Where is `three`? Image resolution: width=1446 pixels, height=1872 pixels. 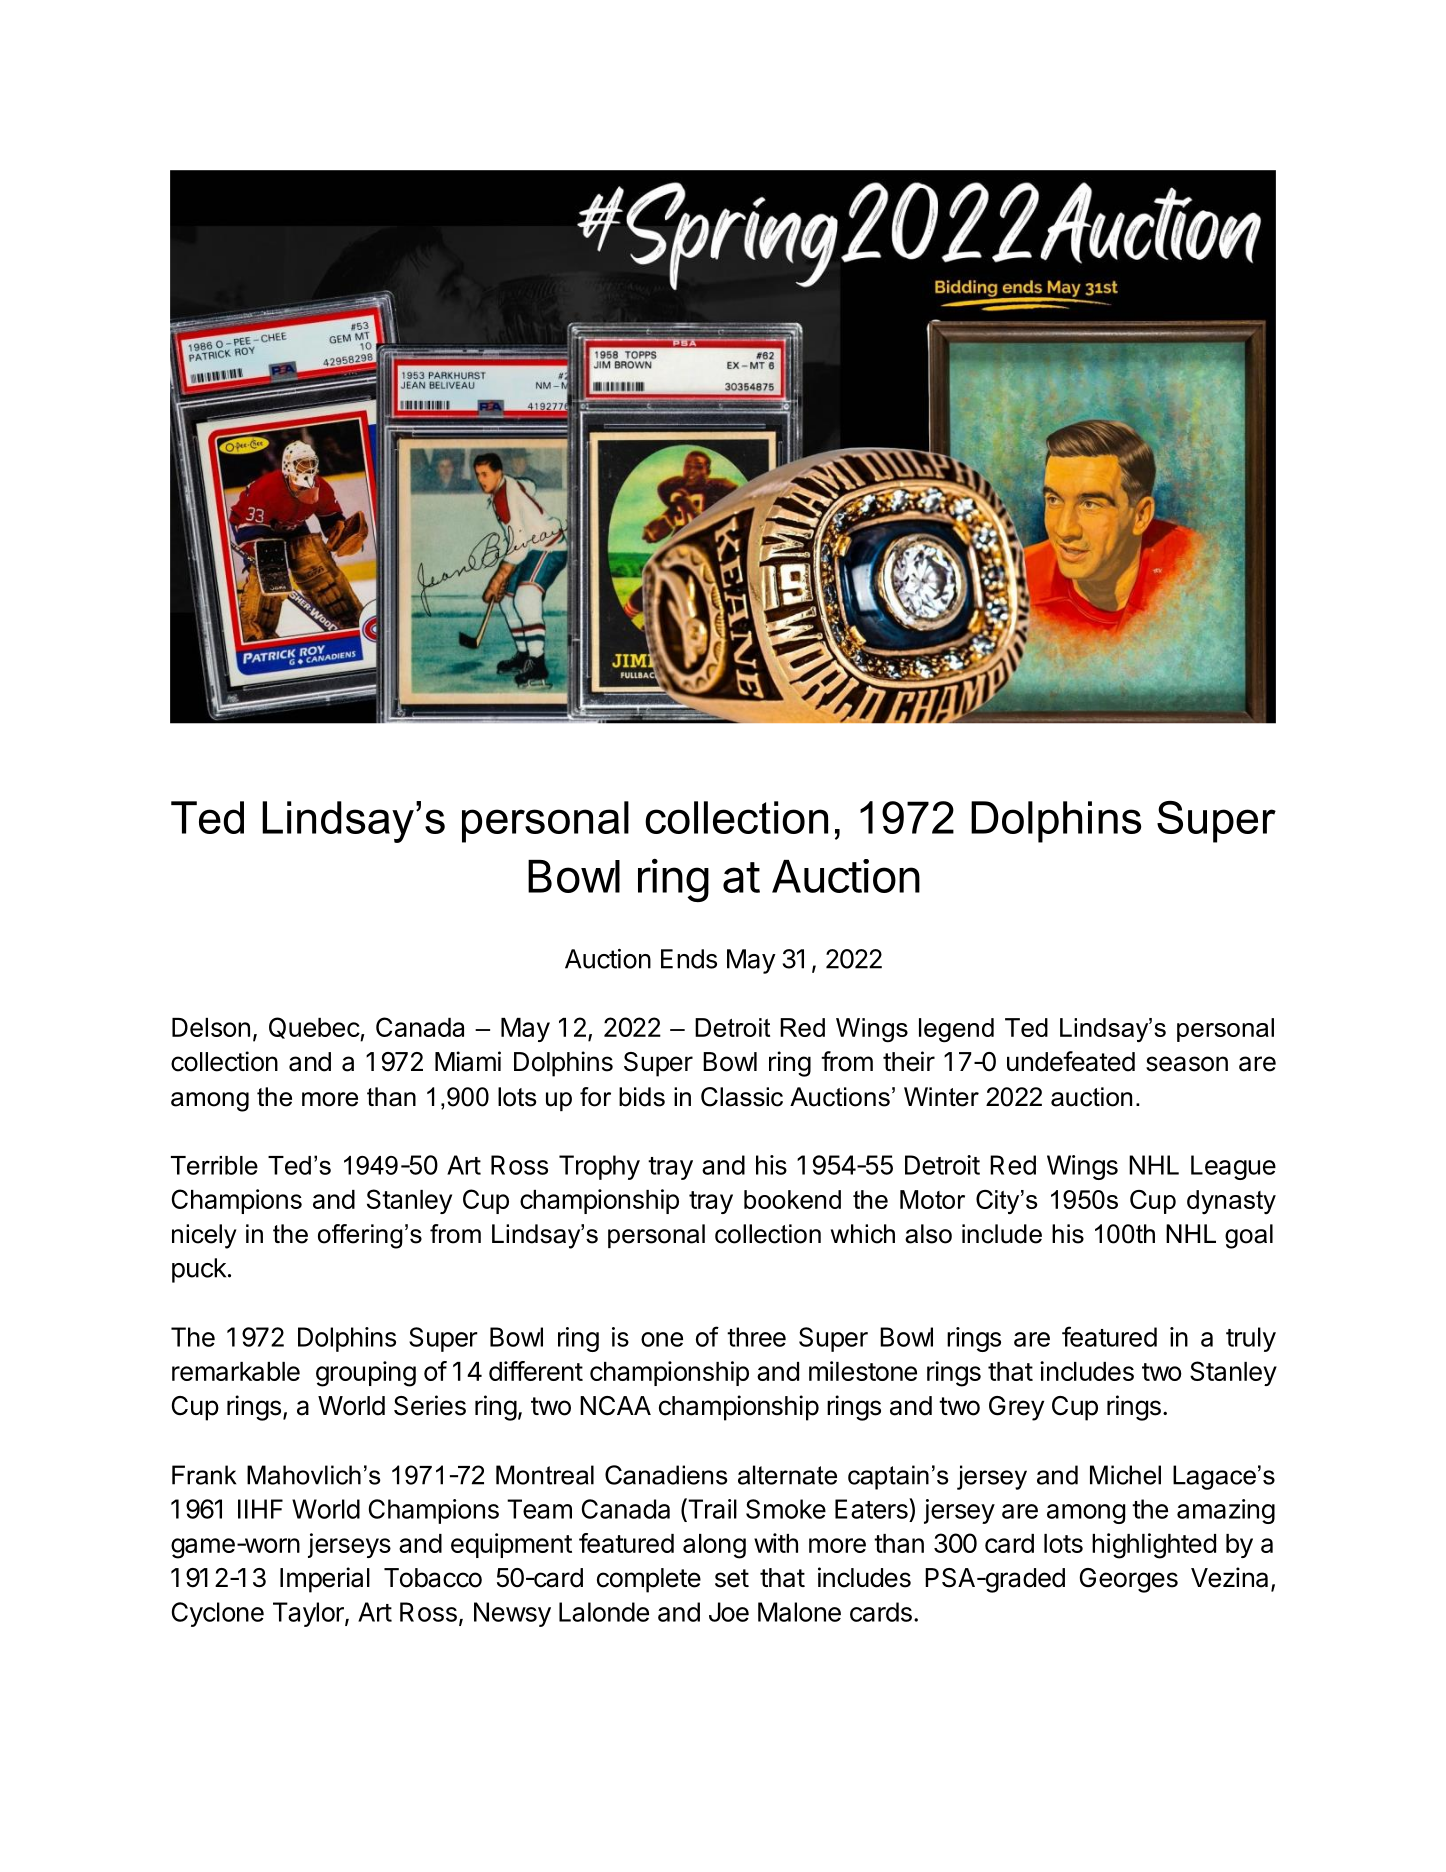
three is located at coordinates (756, 1337).
